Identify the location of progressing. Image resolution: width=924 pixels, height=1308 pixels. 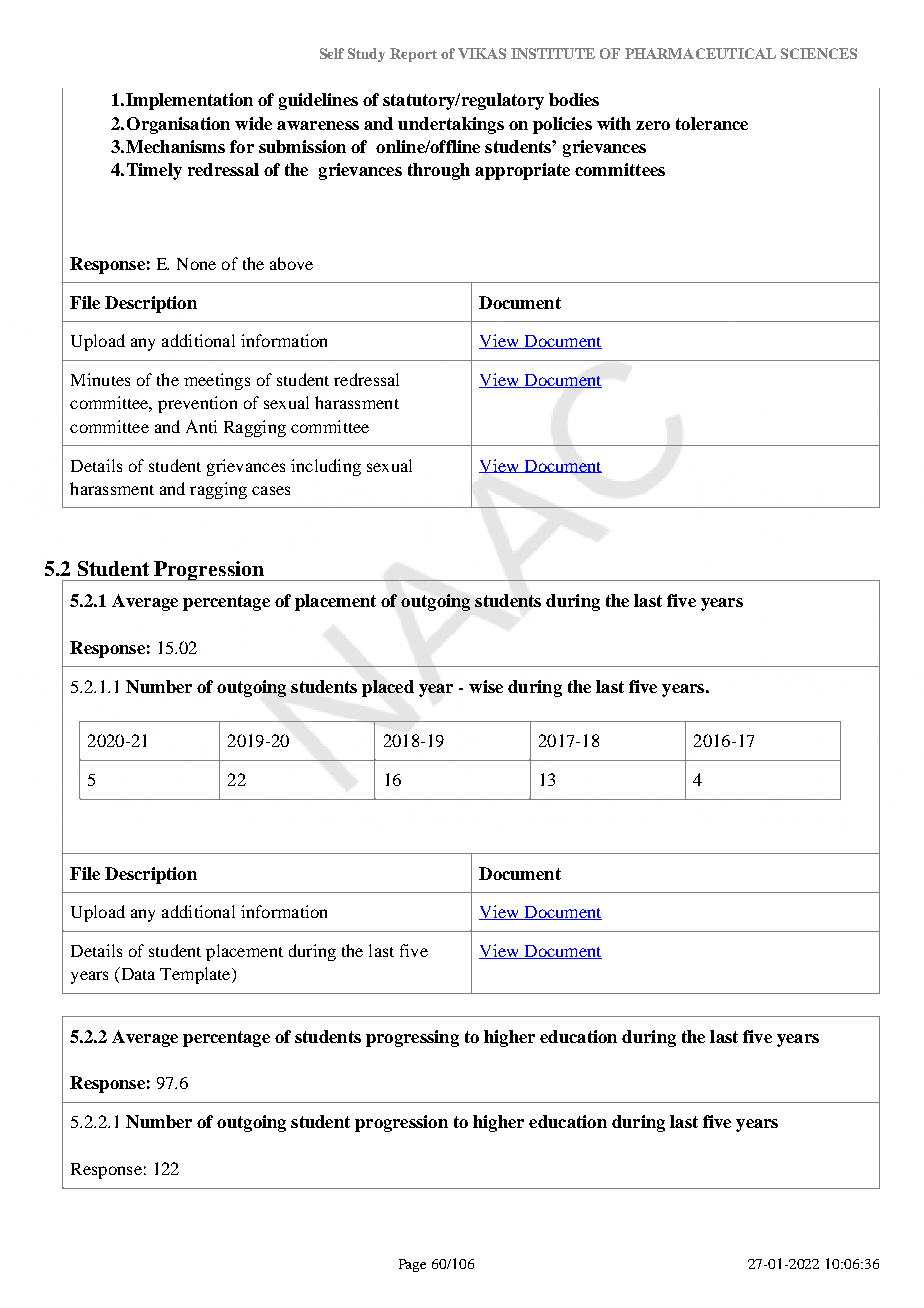
(412, 1038).
